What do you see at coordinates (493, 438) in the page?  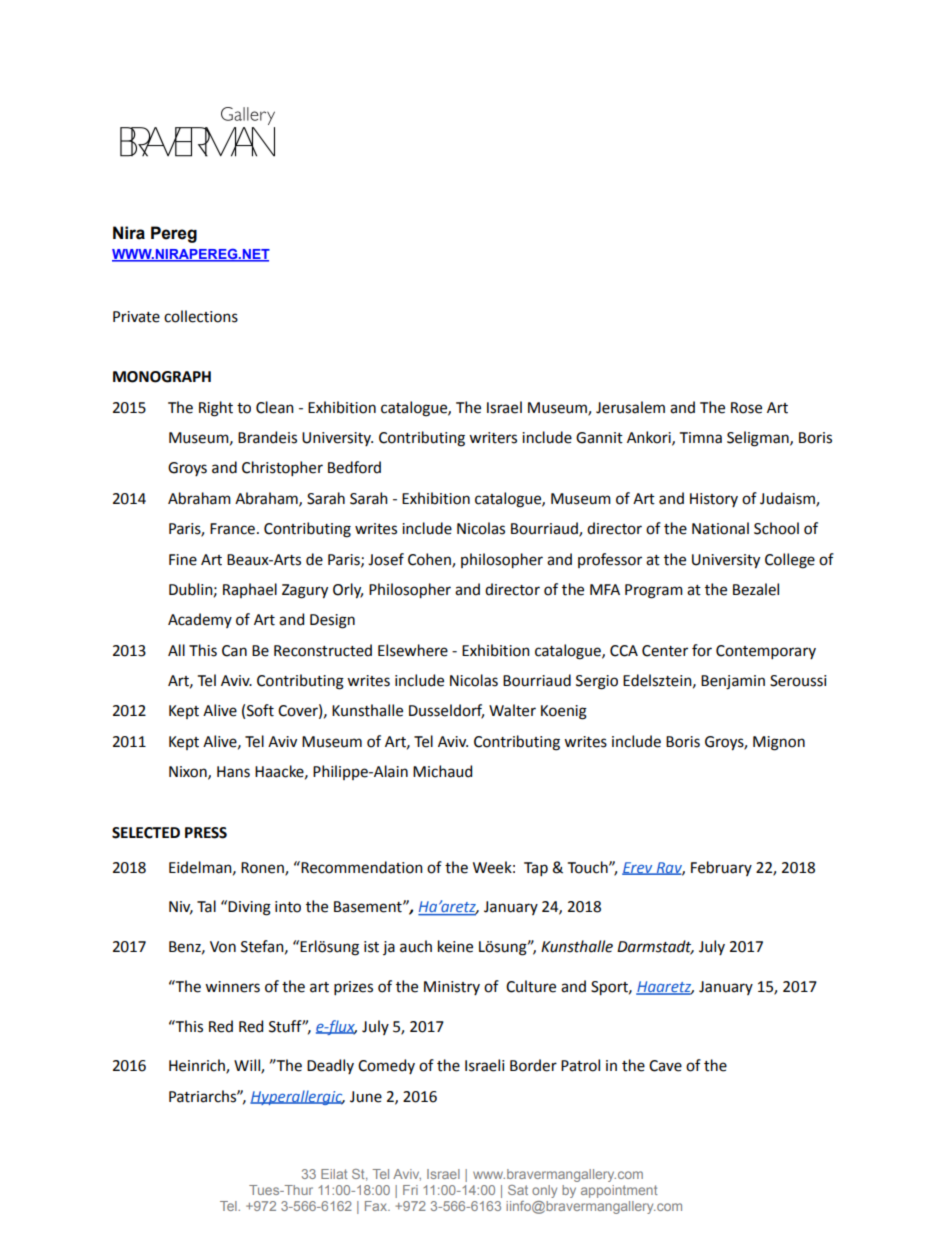 I see `writers` at bounding box center [493, 438].
